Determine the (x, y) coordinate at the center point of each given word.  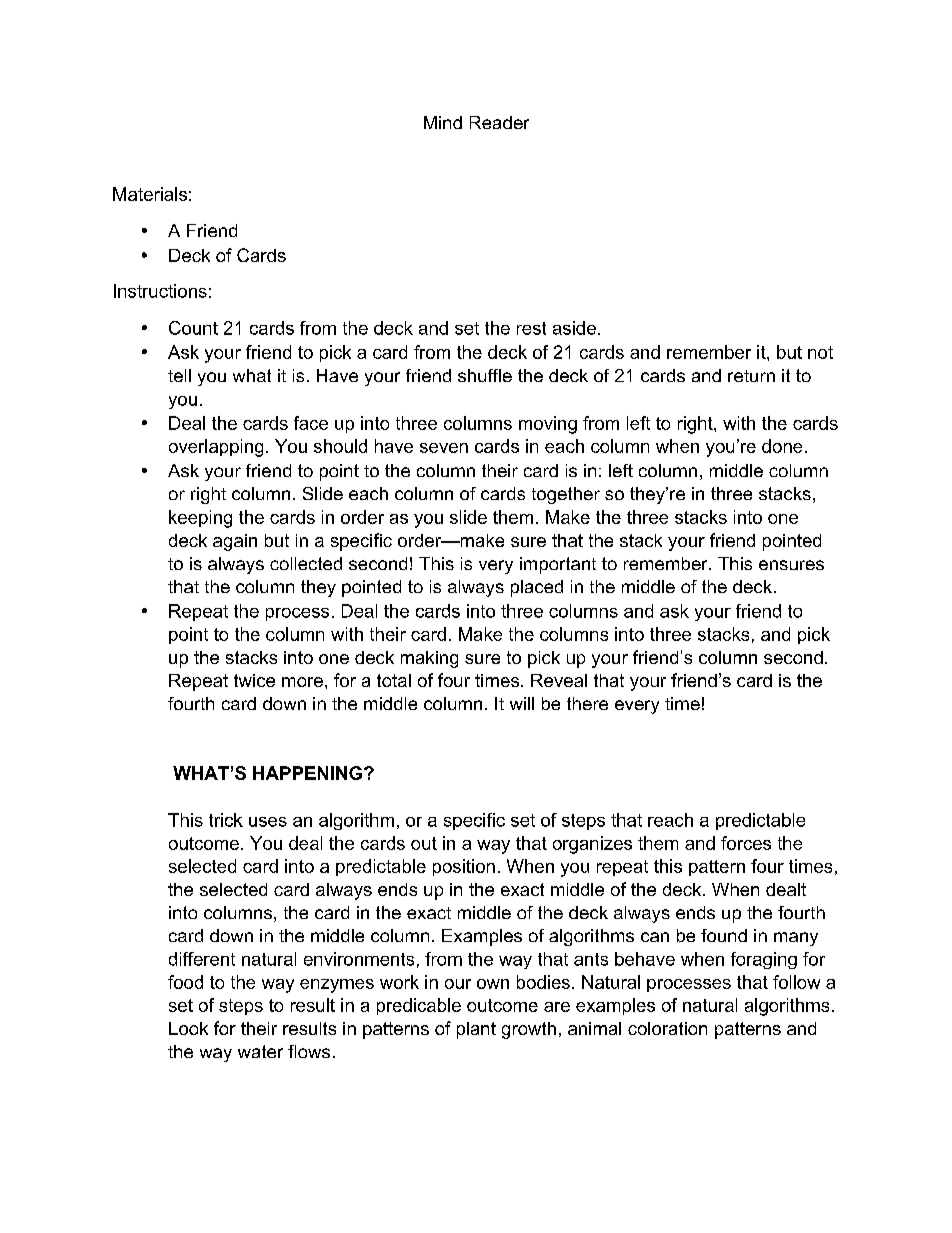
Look (188, 1028)
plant (476, 1030)
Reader (499, 122)
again (235, 542)
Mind (443, 122)
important (558, 565)
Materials (150, 194)
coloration (667, 1028)
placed (537, 588)
